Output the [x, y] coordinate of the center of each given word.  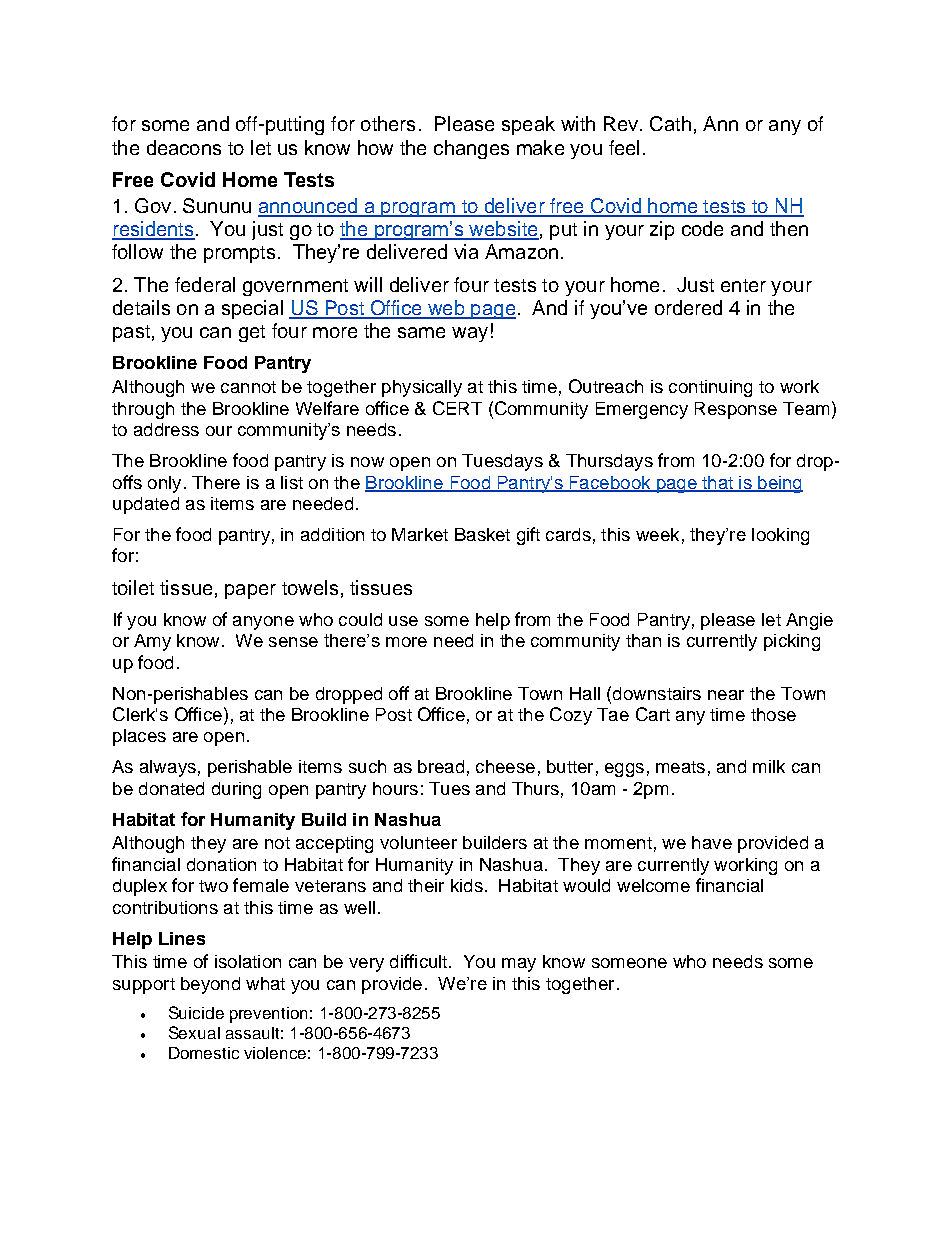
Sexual [194, 1032]
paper [250, 591]
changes [471, 149]
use [403, 621]
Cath [670, 123]
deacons [184, 147]
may [519, 965]
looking [780, 536]
